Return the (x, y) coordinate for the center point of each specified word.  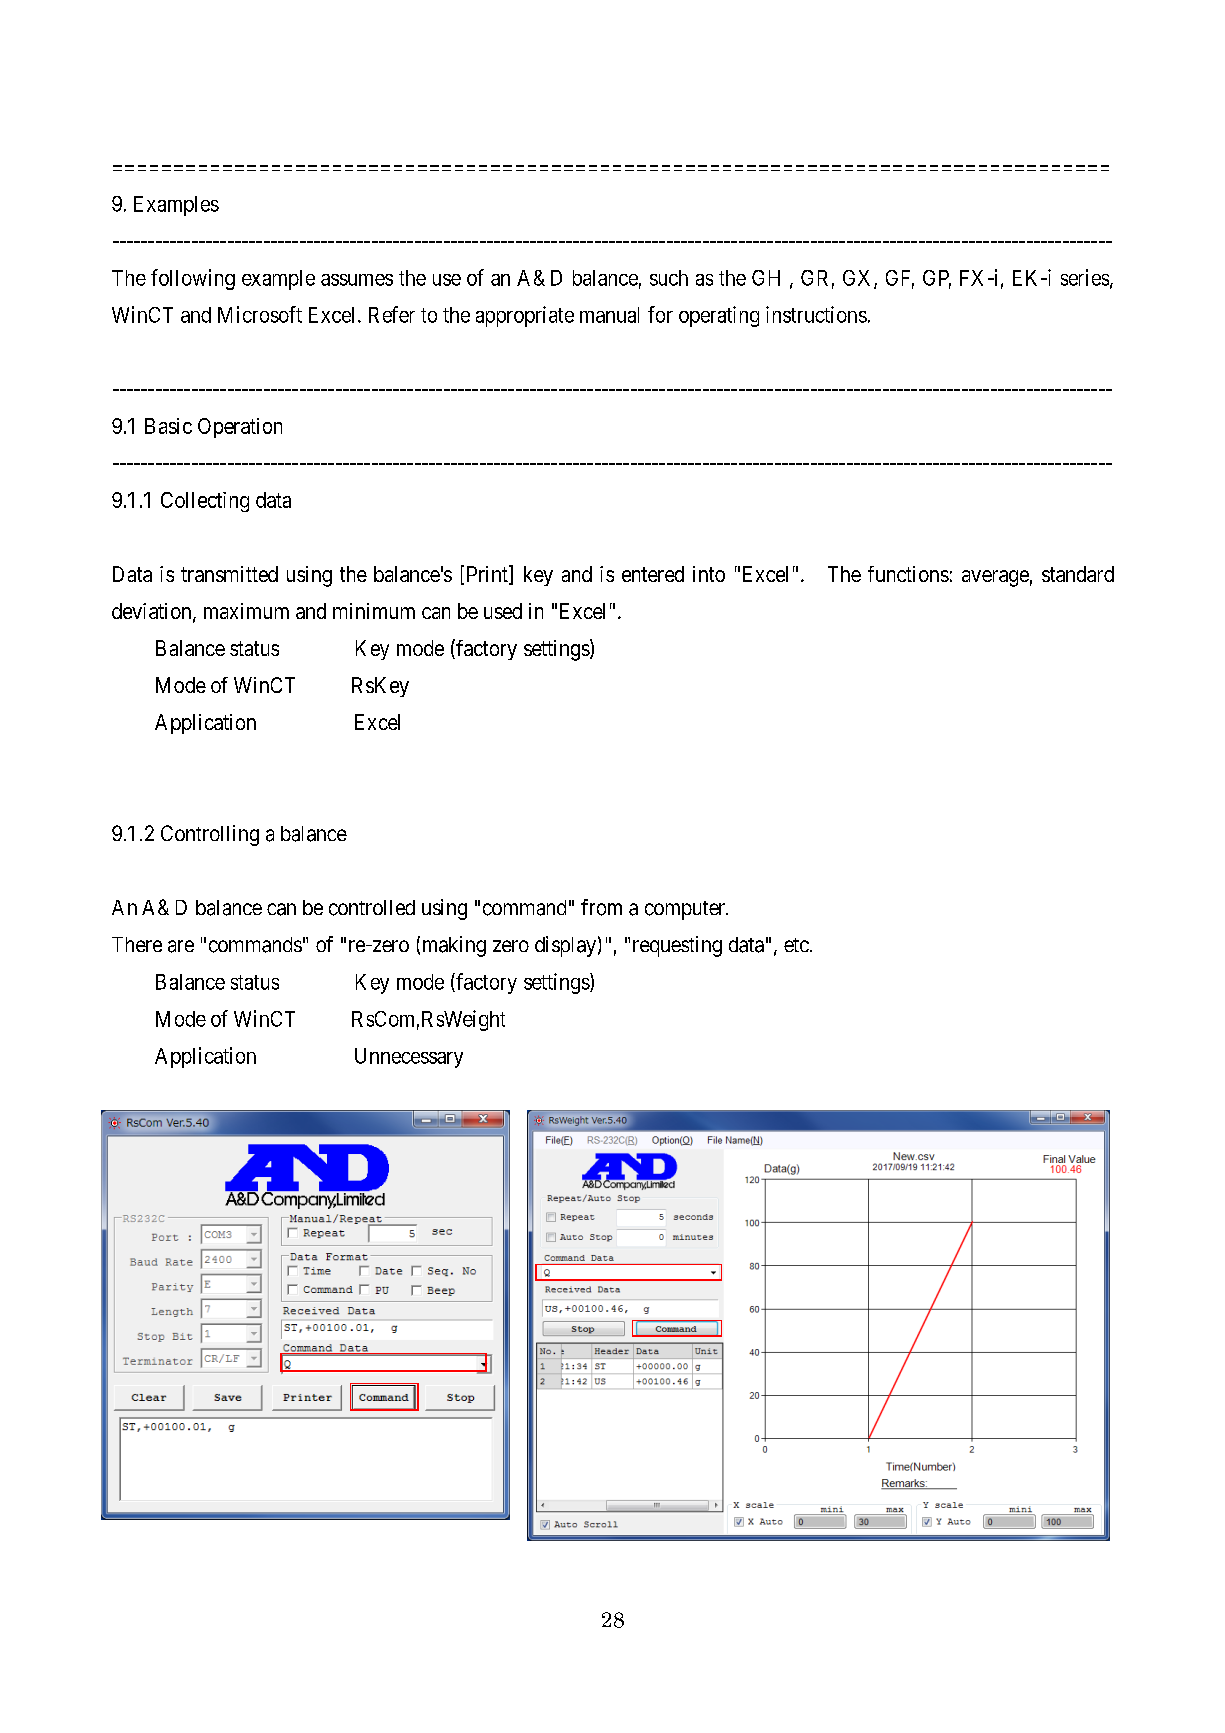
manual (609, 315)
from (601, 907)
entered (653, 574)
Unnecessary (409, 1058)
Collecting (205, 502)
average (995, 578)
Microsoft (260, 314)
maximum (246, 611)
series (1085, 277)
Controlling (210, 835)
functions (908, 574)
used (503, 611)
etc (796, 945)
